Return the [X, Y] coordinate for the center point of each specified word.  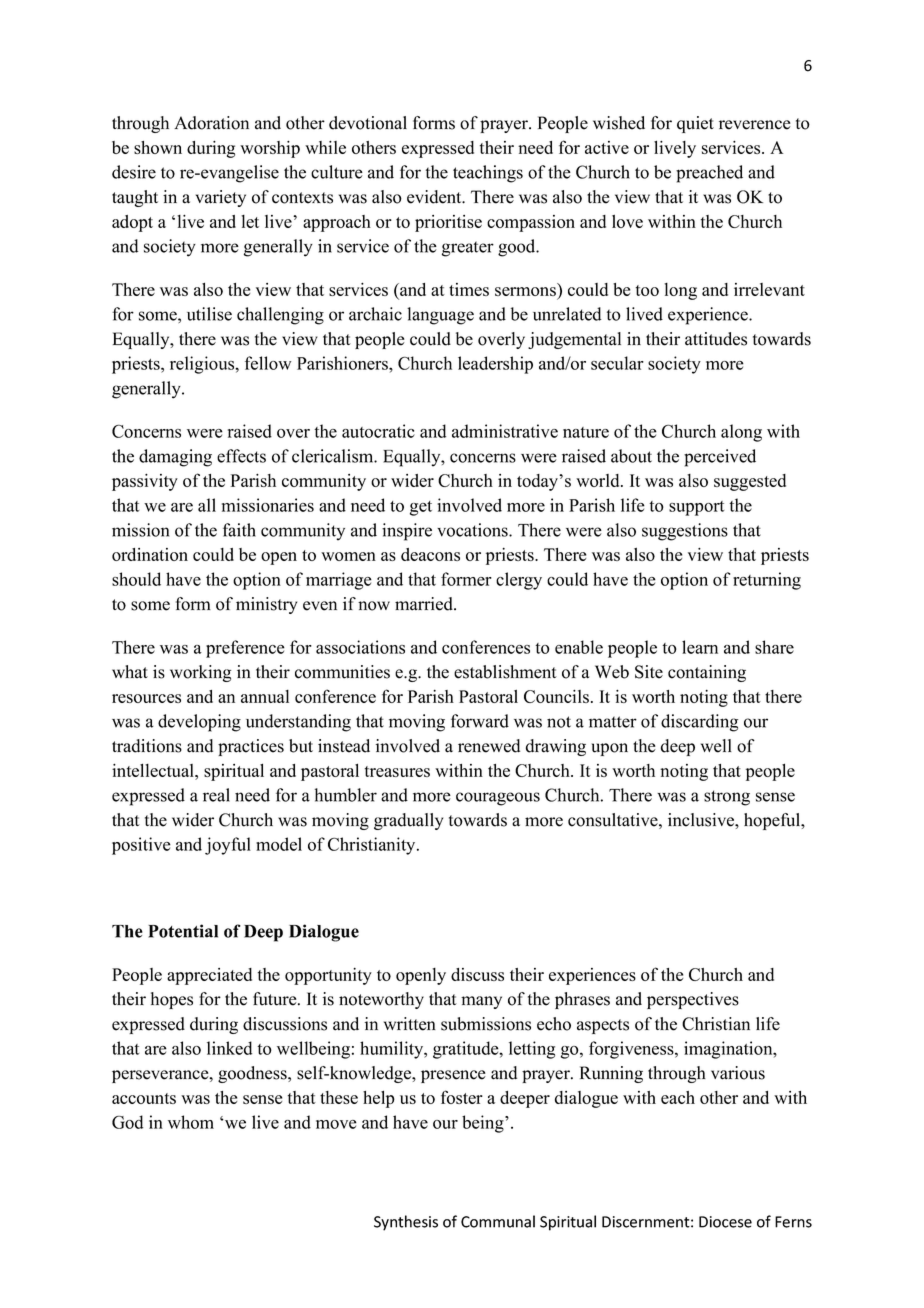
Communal [498, 1221]
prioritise [448, 223]
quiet [695, 124]
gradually [408, 821]
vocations [473, 530]
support [696, 508]
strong [727, 798]
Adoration [211, 123]
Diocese [725, 1222]
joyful [228, 846]
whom [191, 1122]
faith [239, 530]
